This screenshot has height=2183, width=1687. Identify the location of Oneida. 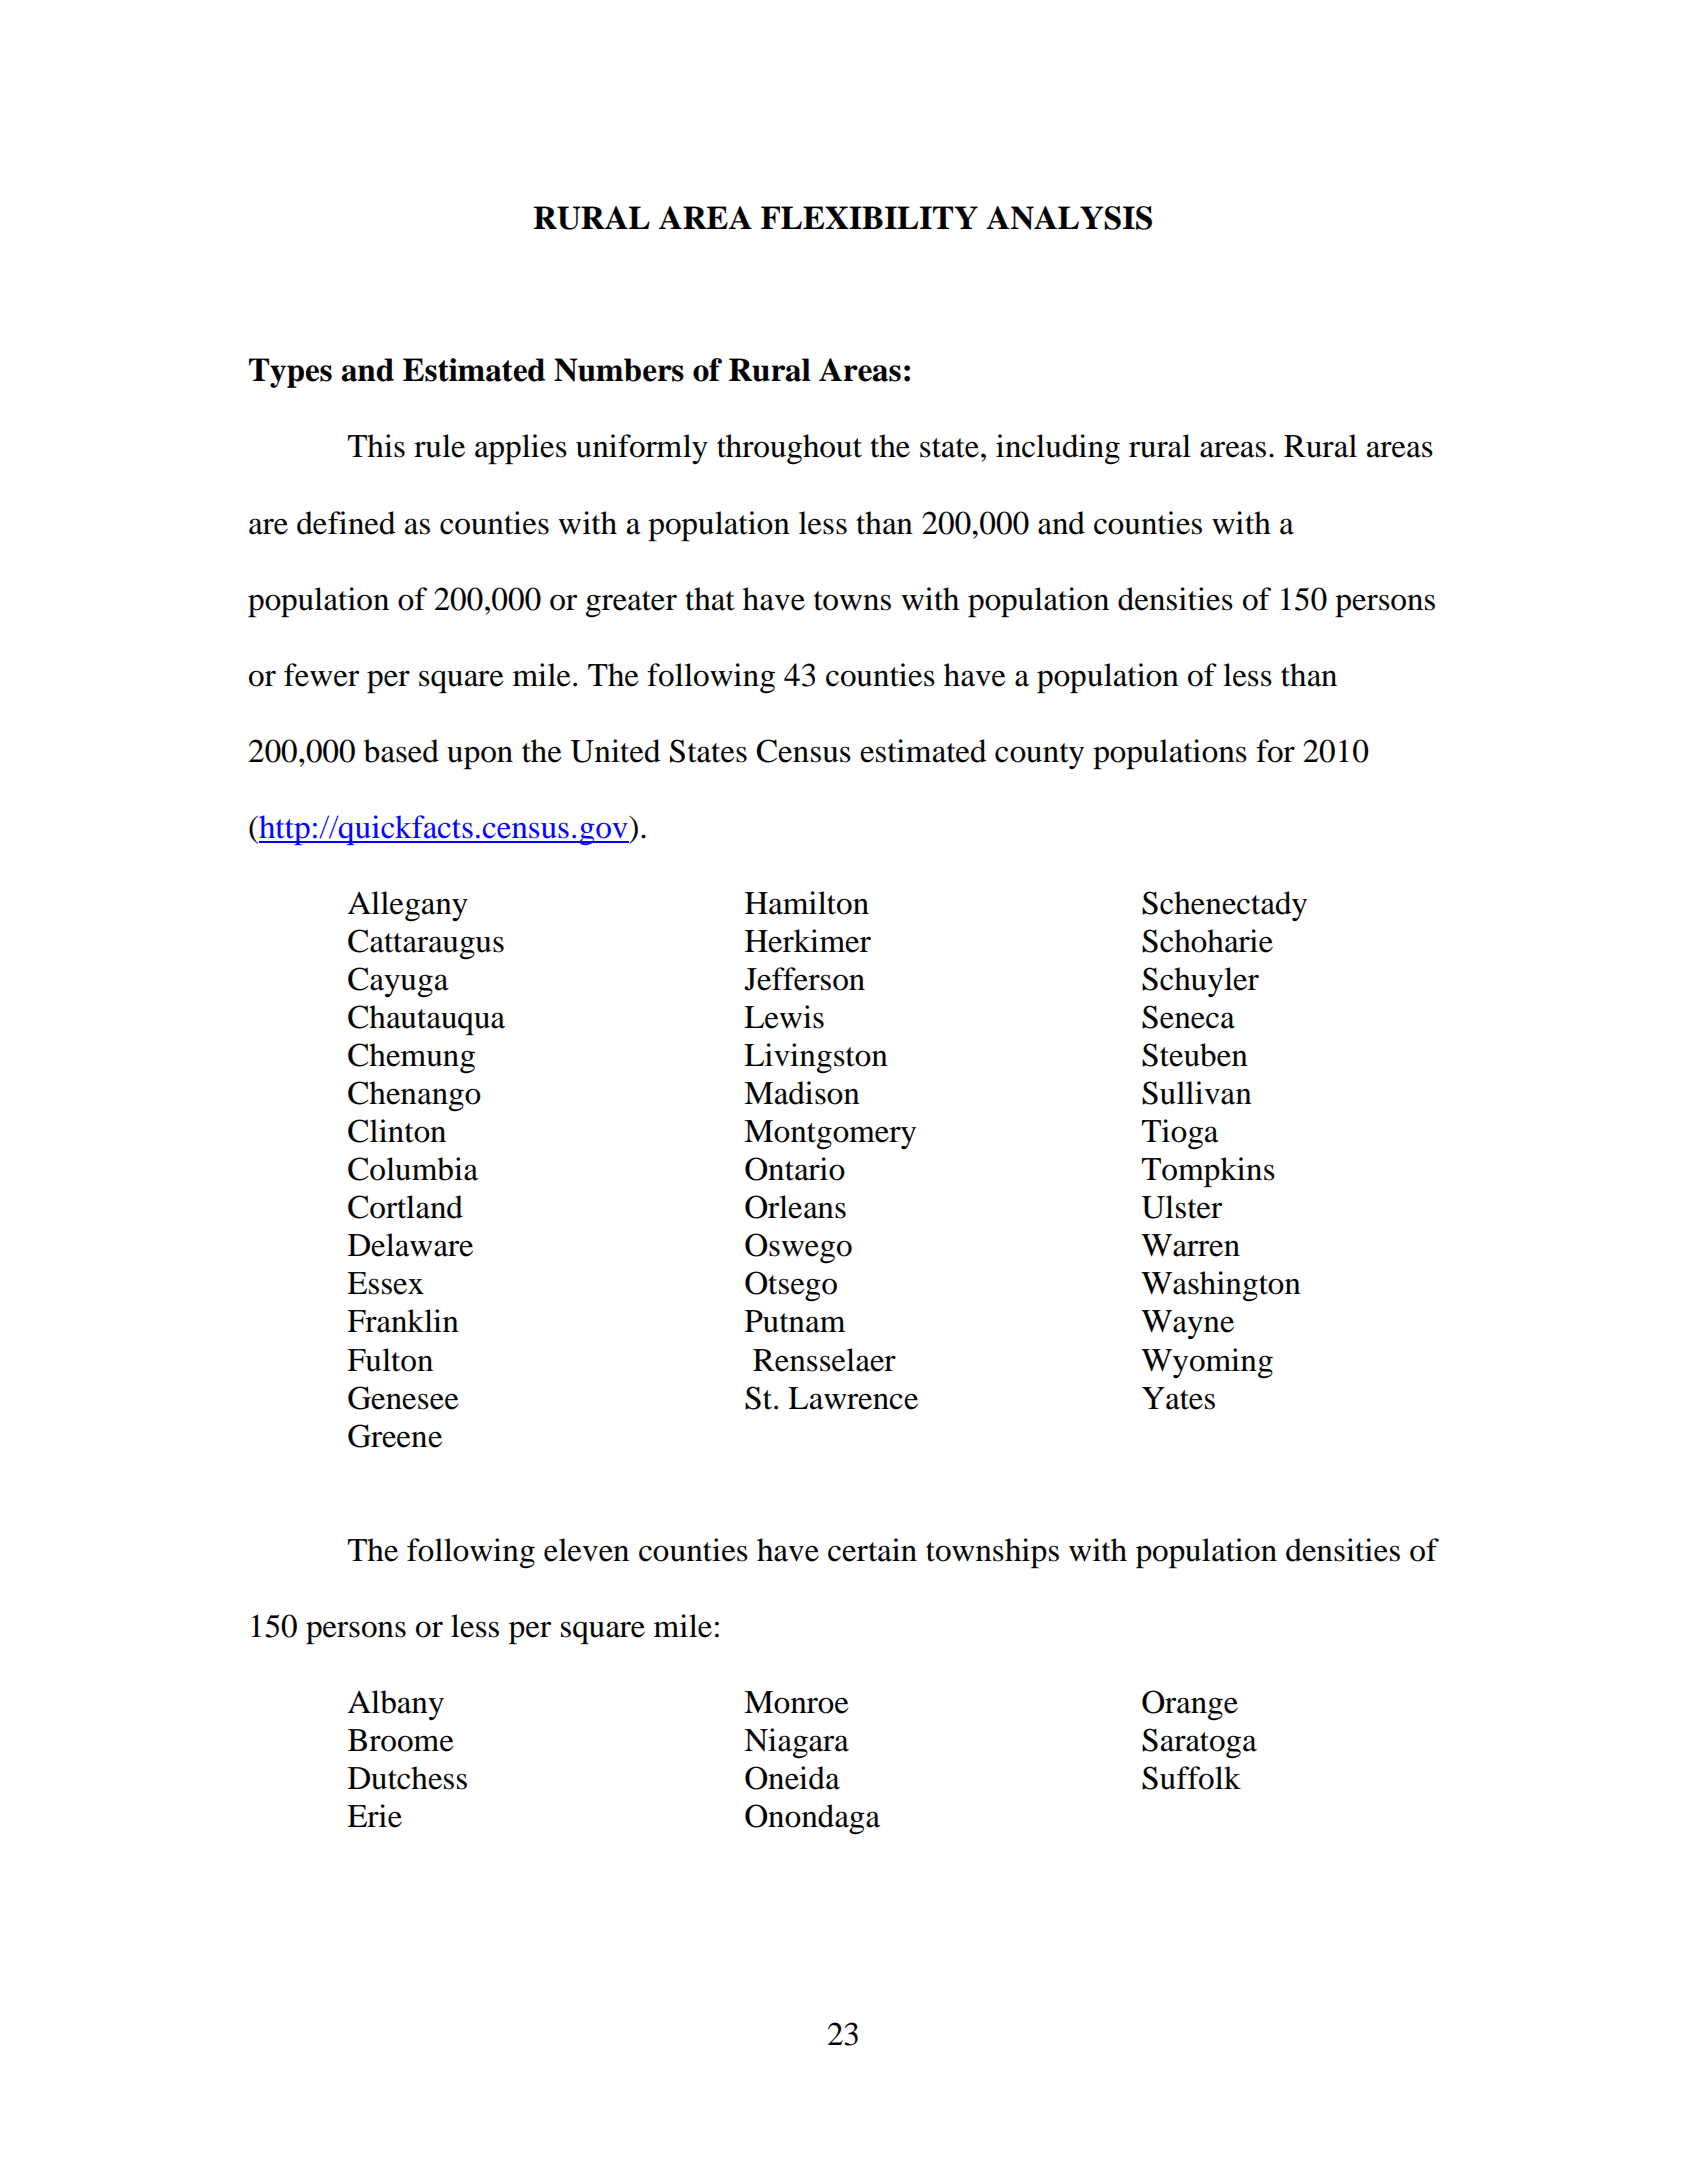
(792, 1778).
